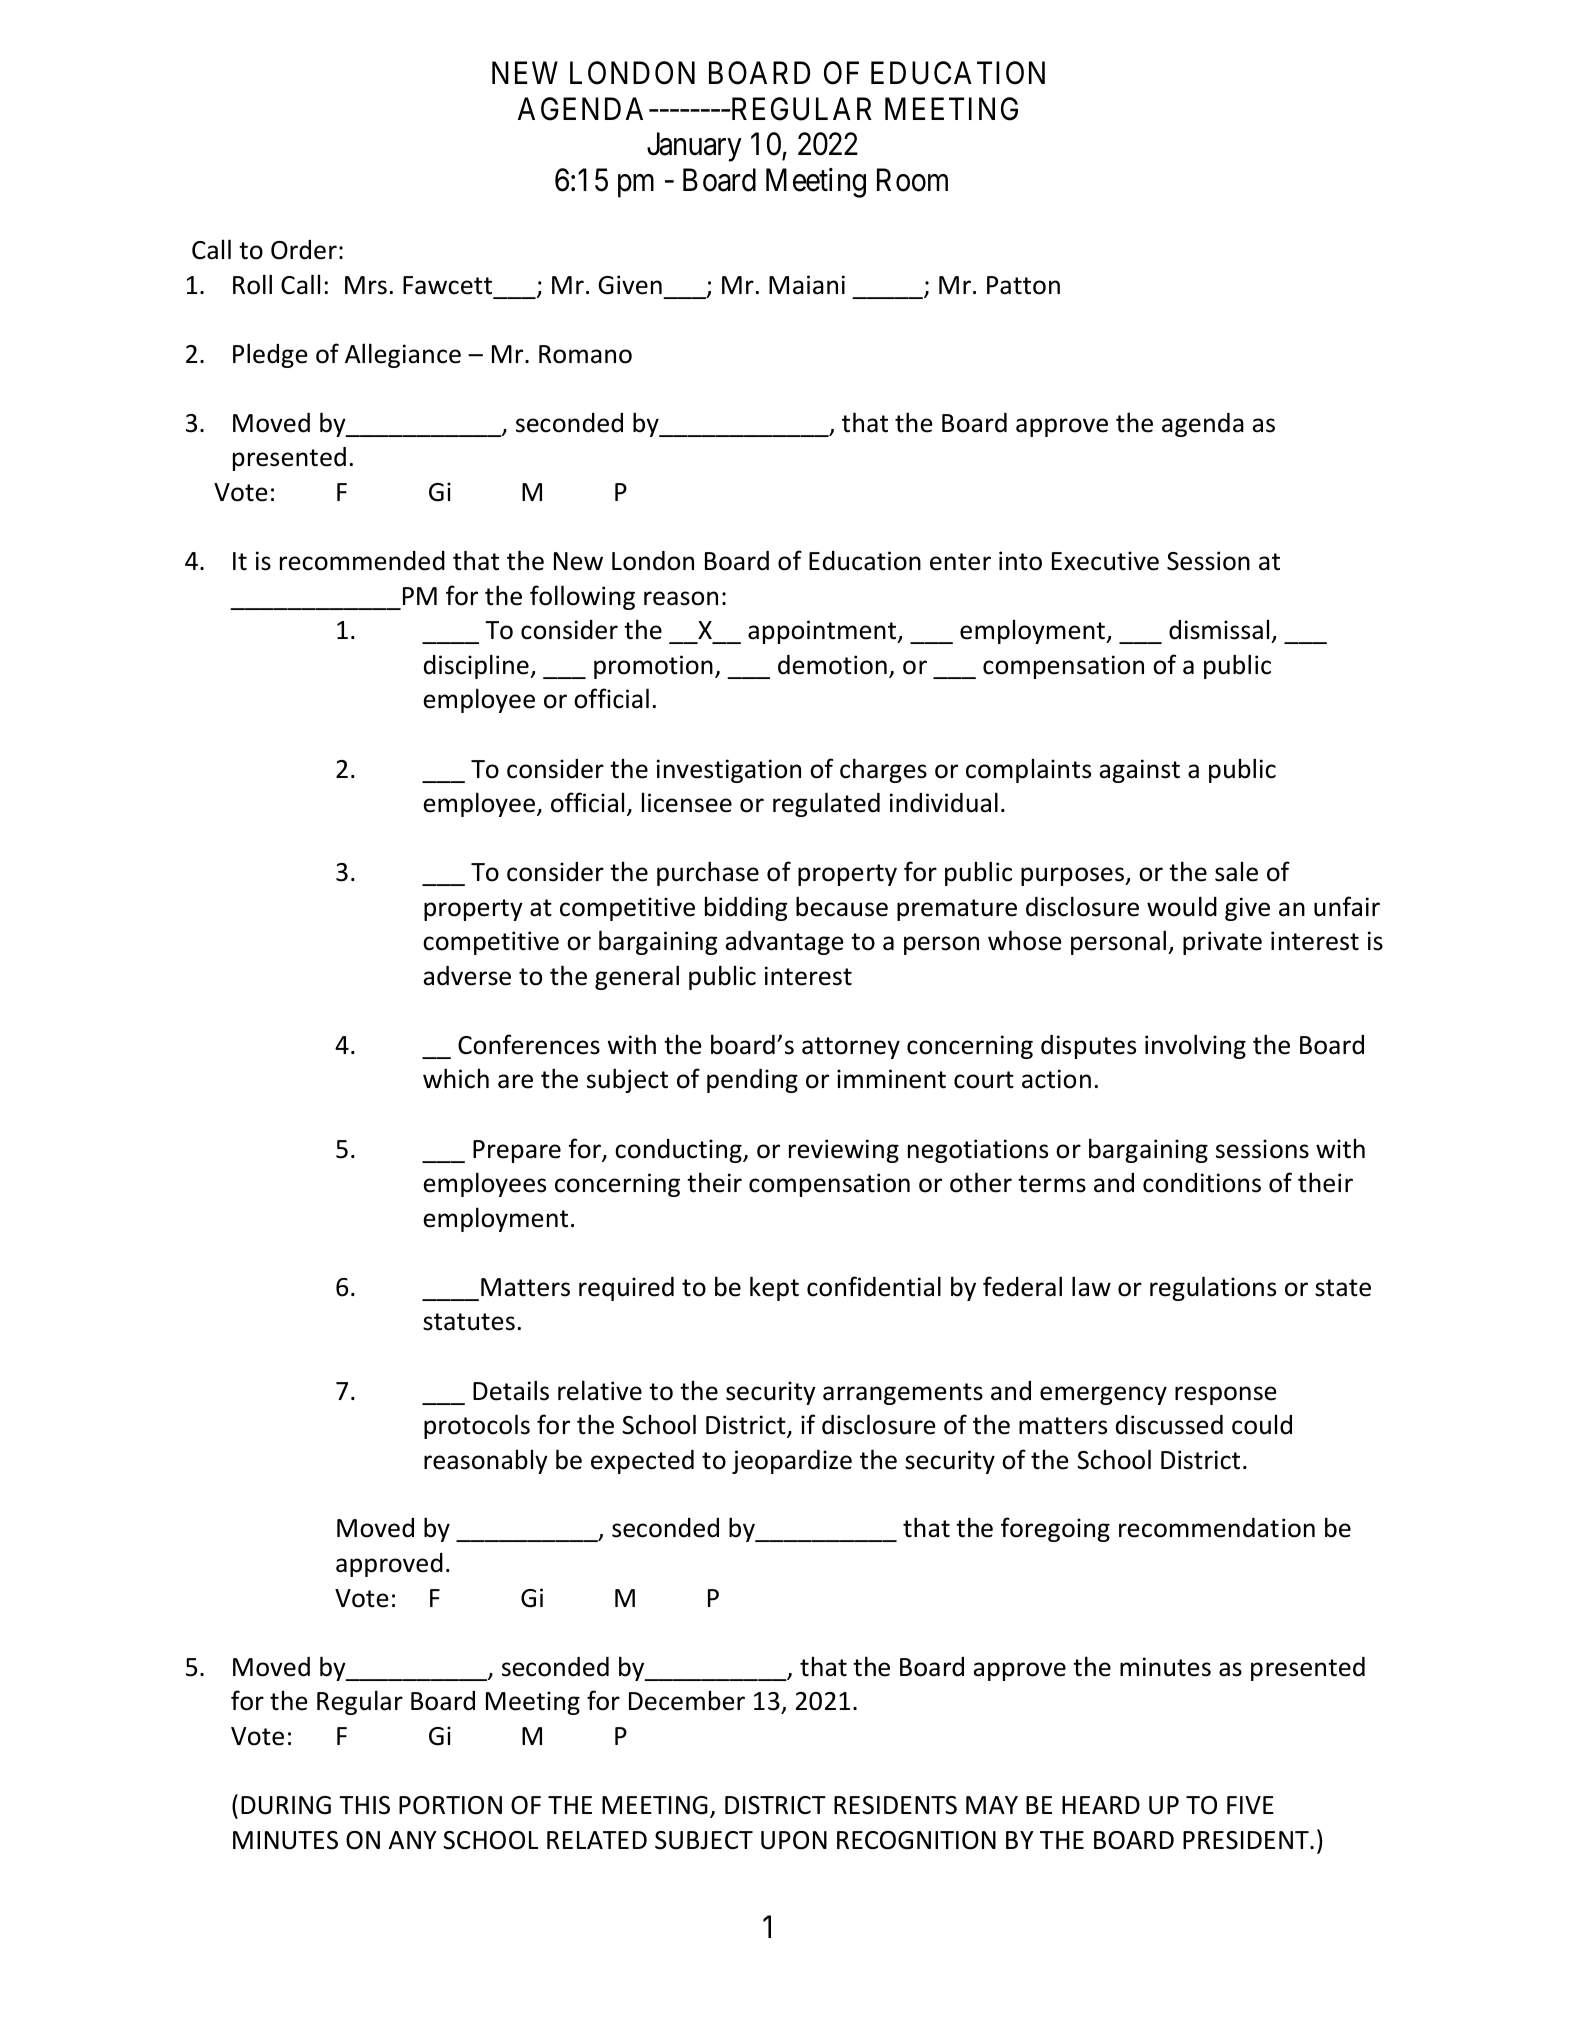  I want to click on Order, so click(304, 250).
